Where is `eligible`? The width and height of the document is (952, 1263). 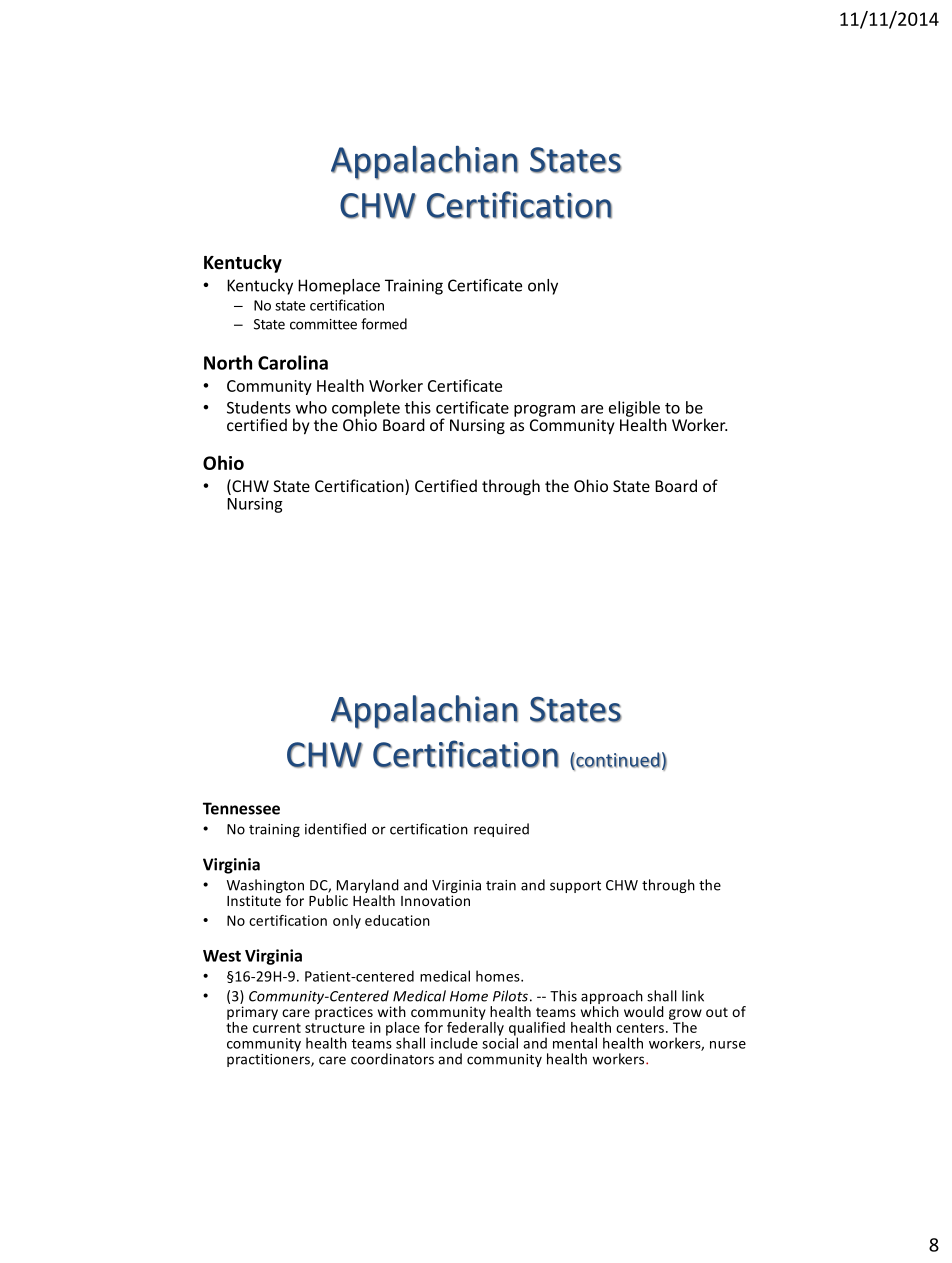
eligible is located at coordinates (635, 410).
